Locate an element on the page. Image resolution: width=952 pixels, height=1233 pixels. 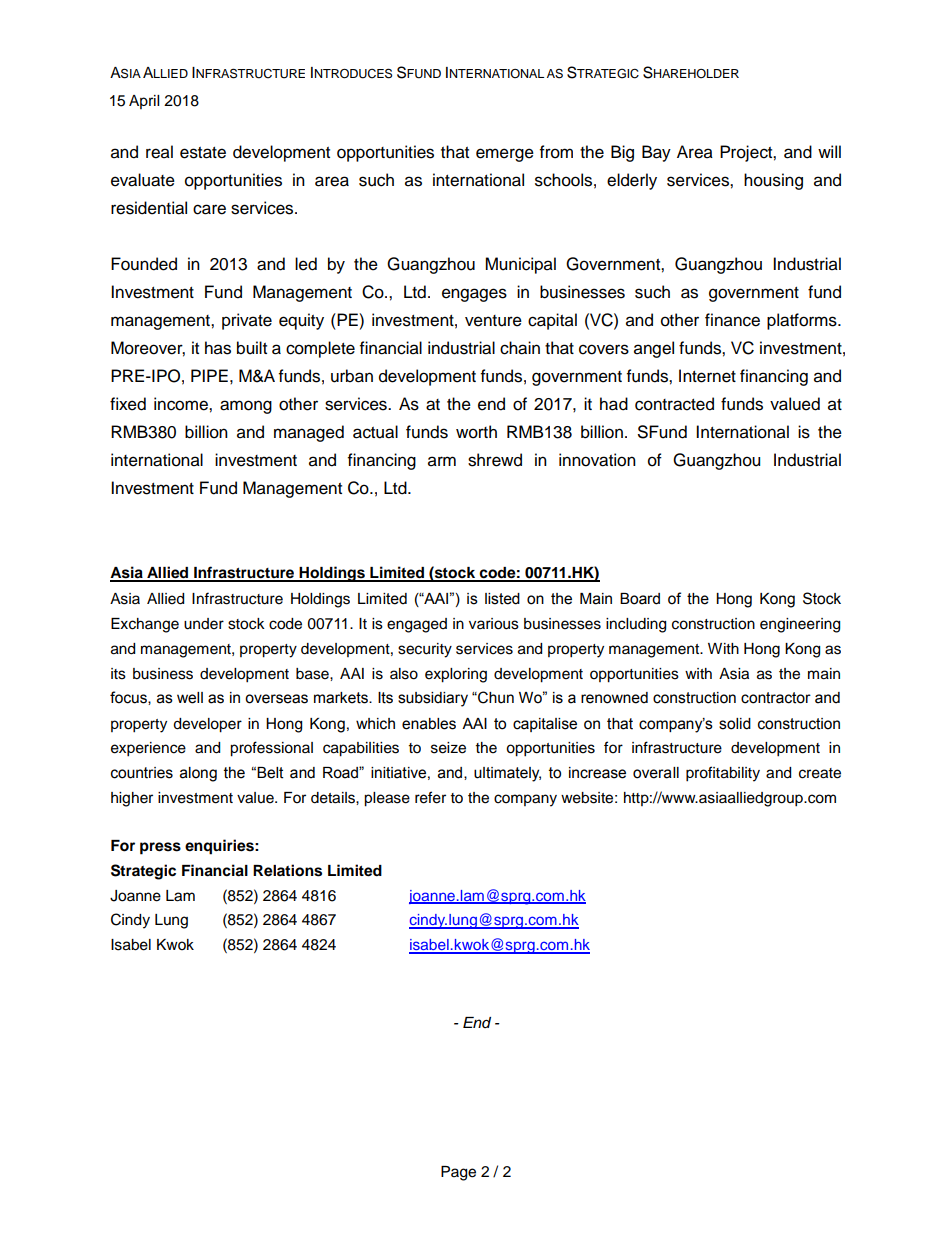
PIPE is located at coordinates (209, 375).
